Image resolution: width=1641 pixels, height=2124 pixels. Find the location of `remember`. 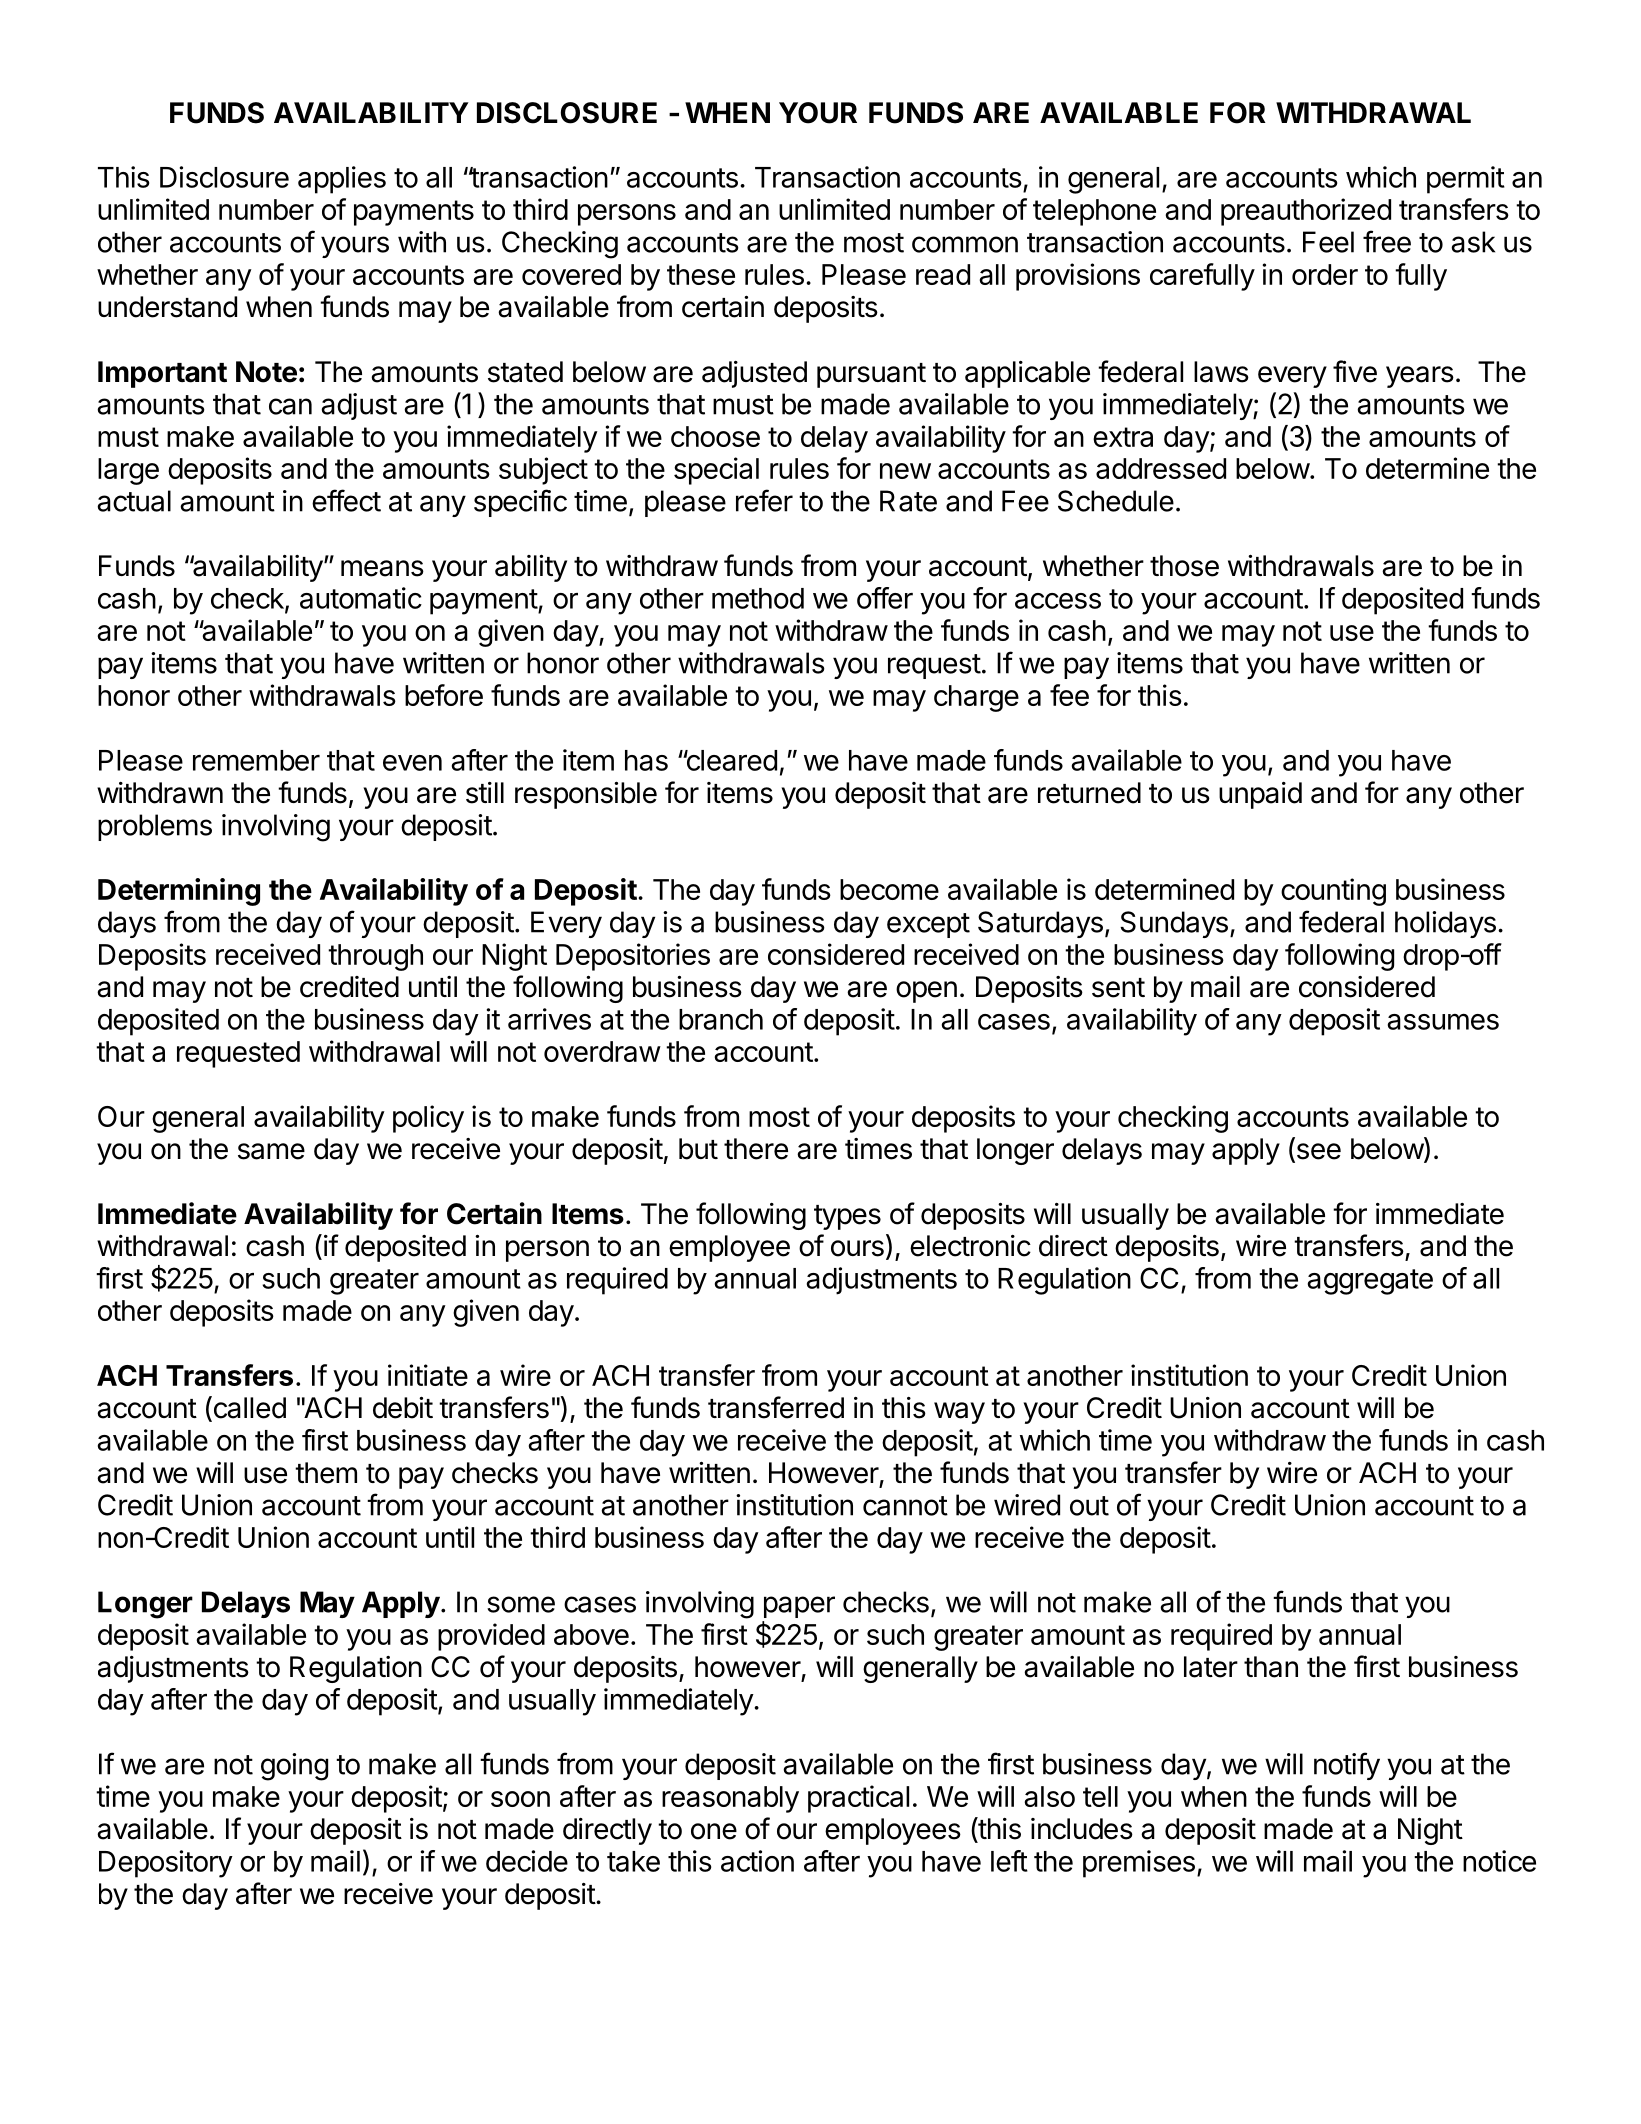

remember is located at coordinates (256, 760).
